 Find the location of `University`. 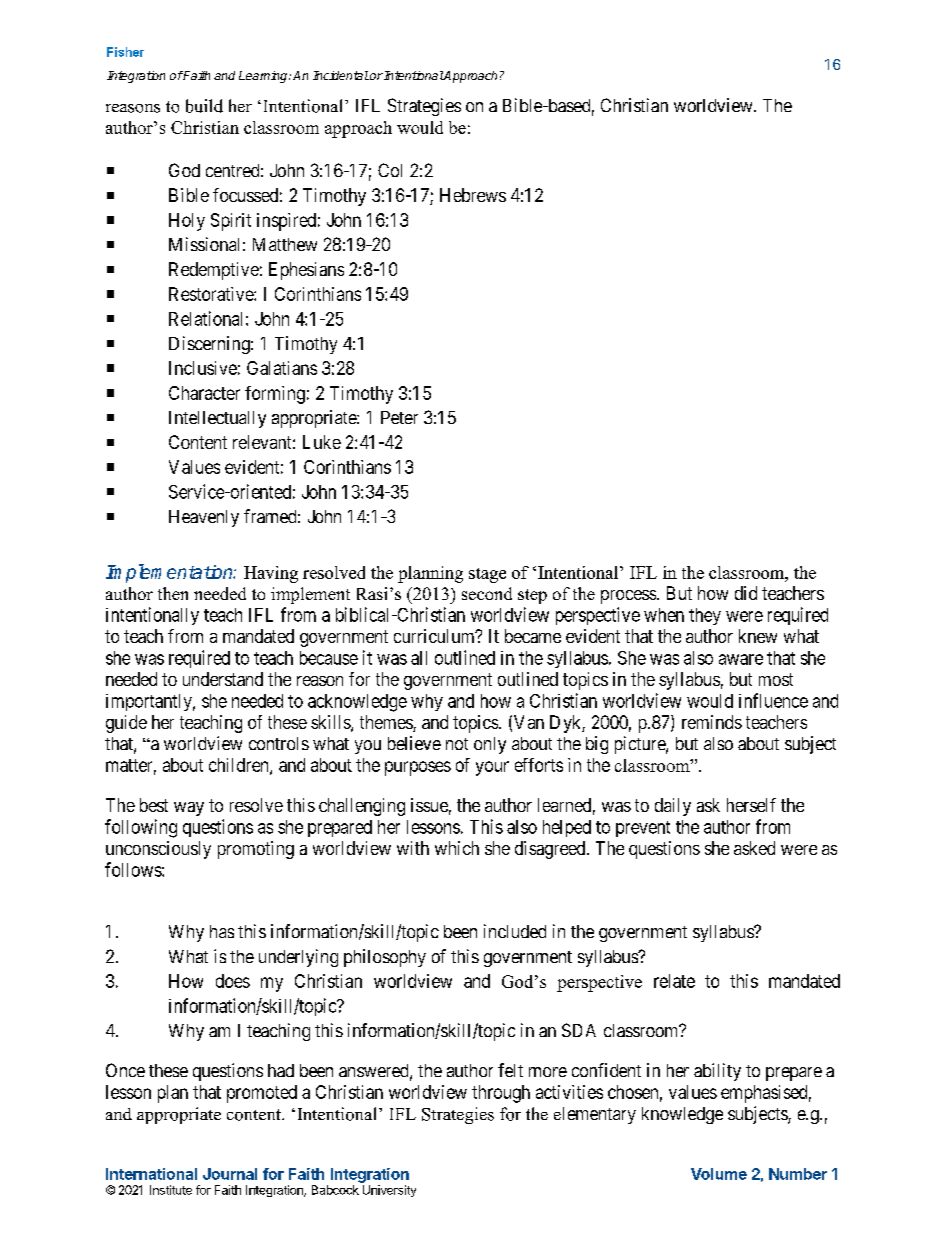

University is located at coordinates (389, 1191).
